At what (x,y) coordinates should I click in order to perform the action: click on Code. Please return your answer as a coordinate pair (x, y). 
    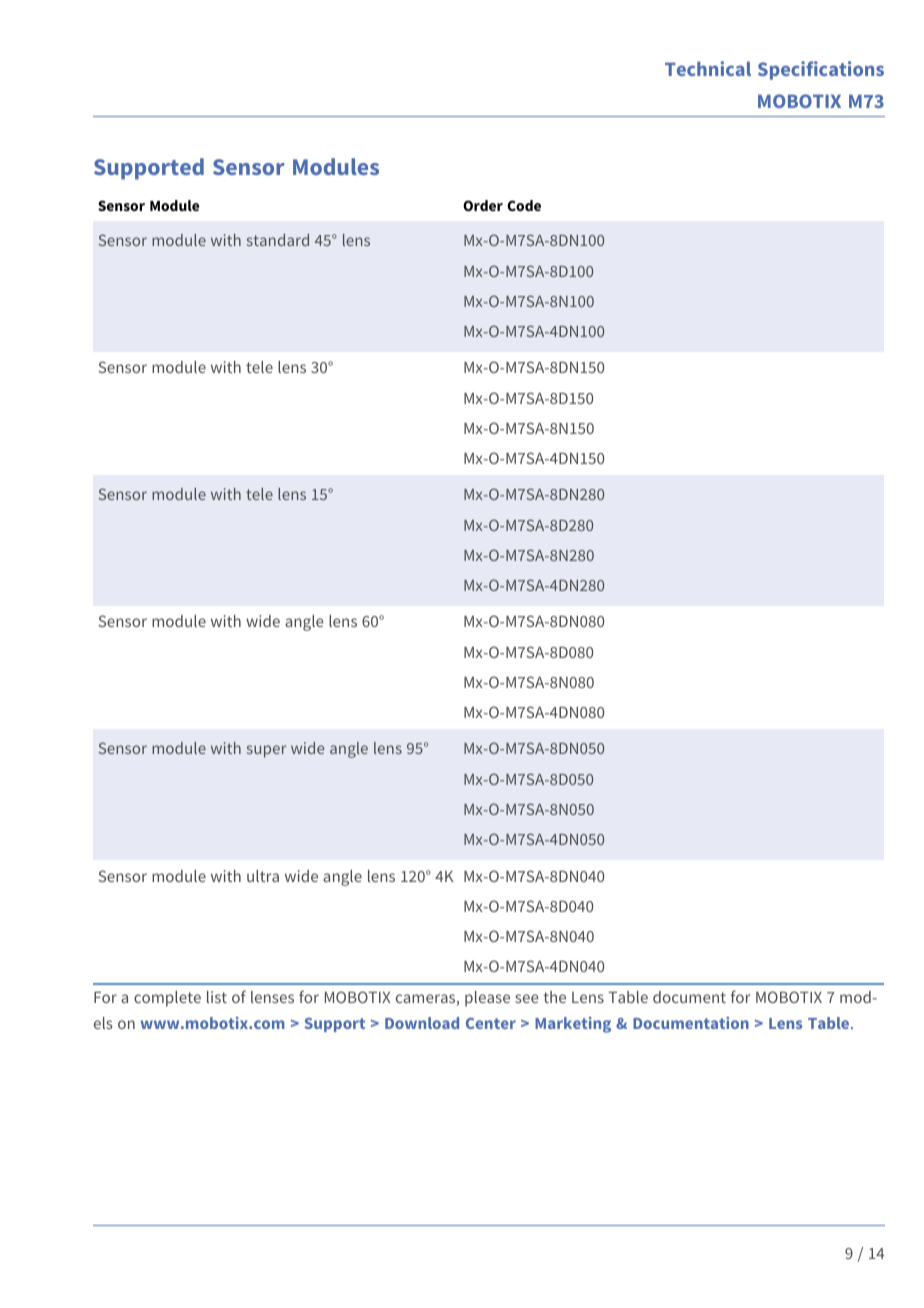
    Looking at the image, I should click on (524, 205).
